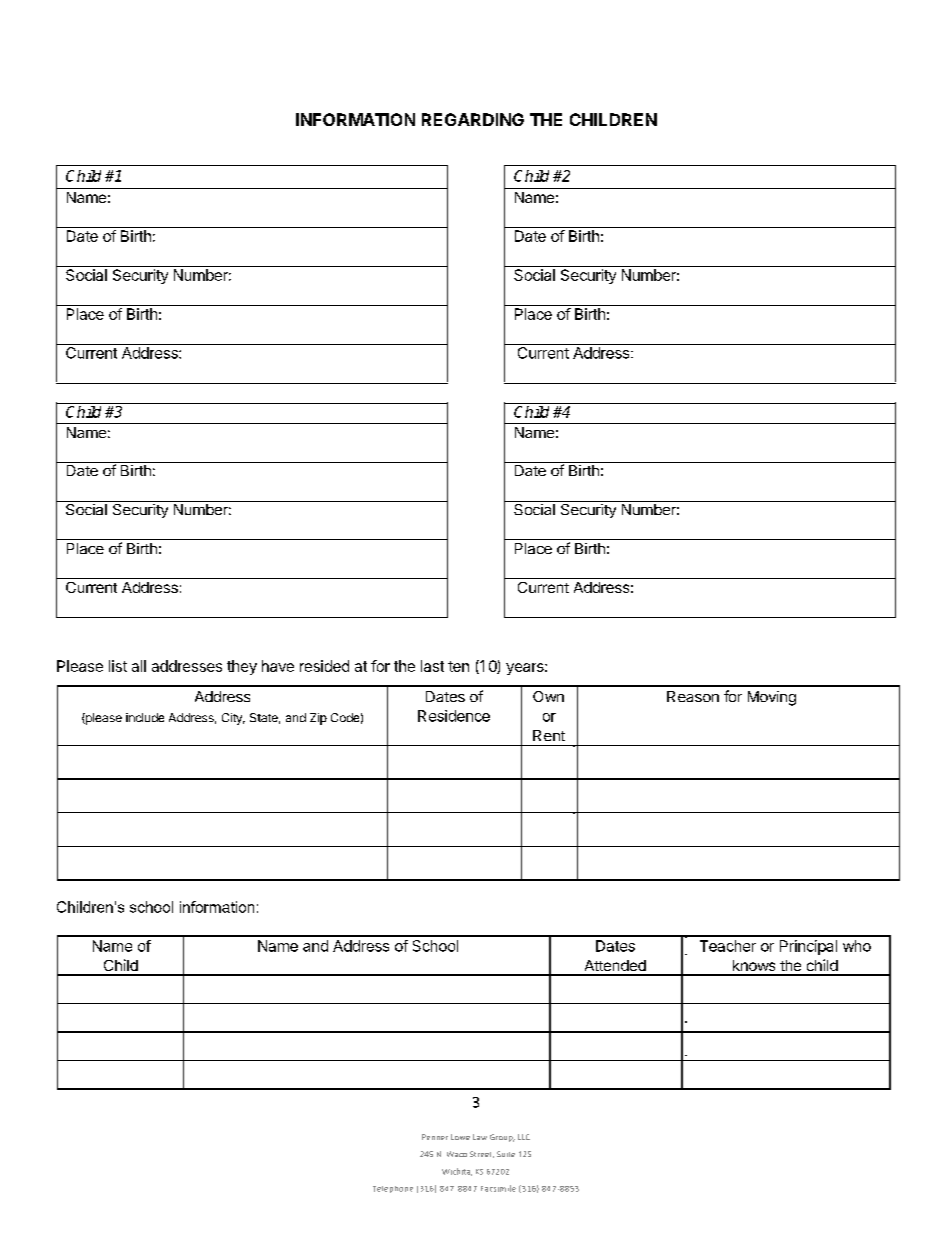 The width and height of the screenshot is (952, 1233). What do you see at coordinates (473, 119) in the screenshot?
I see `REGARDING` at bounding box center [473, 119].
